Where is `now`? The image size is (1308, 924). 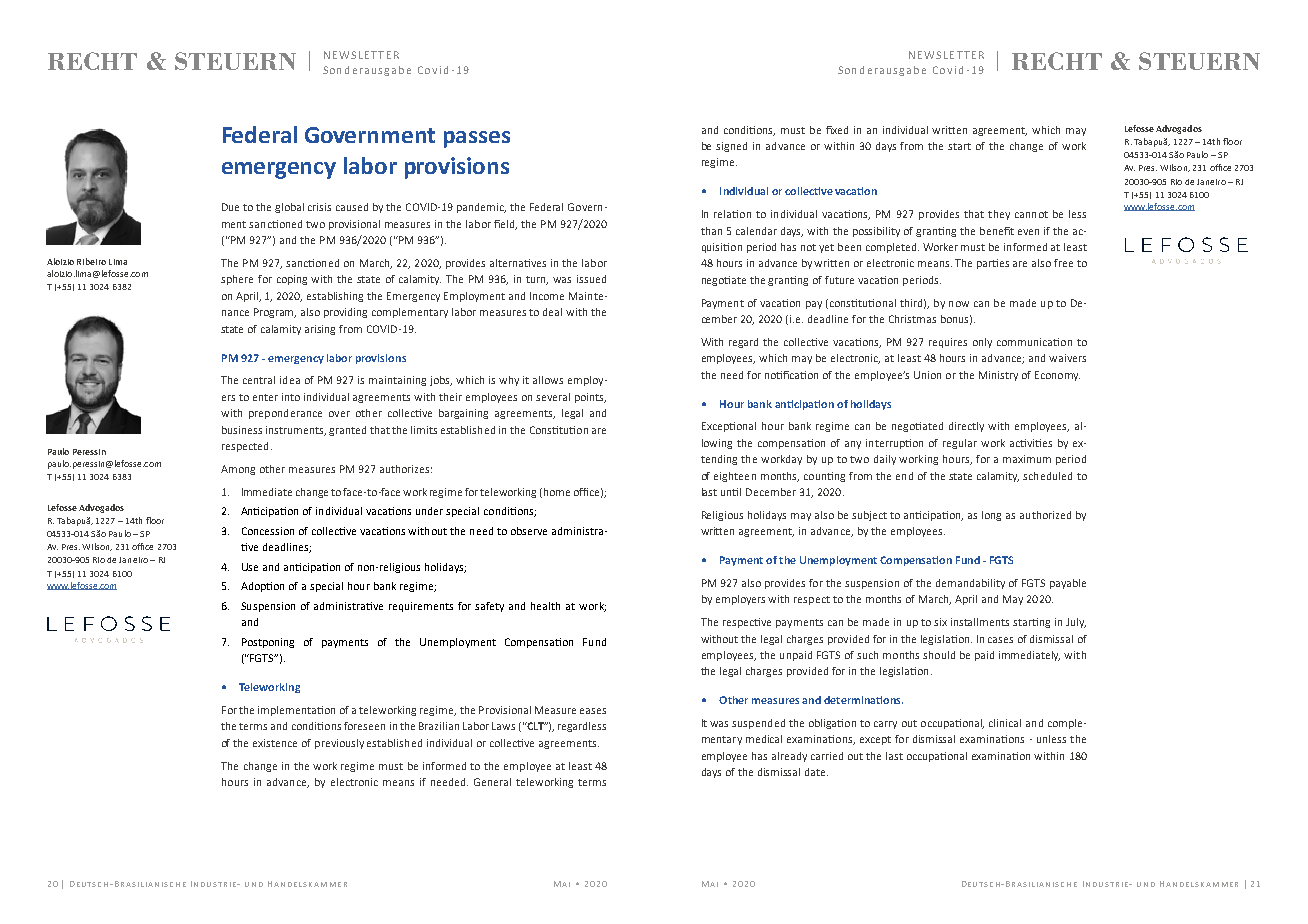 now is located at coordinates (959, 304).
